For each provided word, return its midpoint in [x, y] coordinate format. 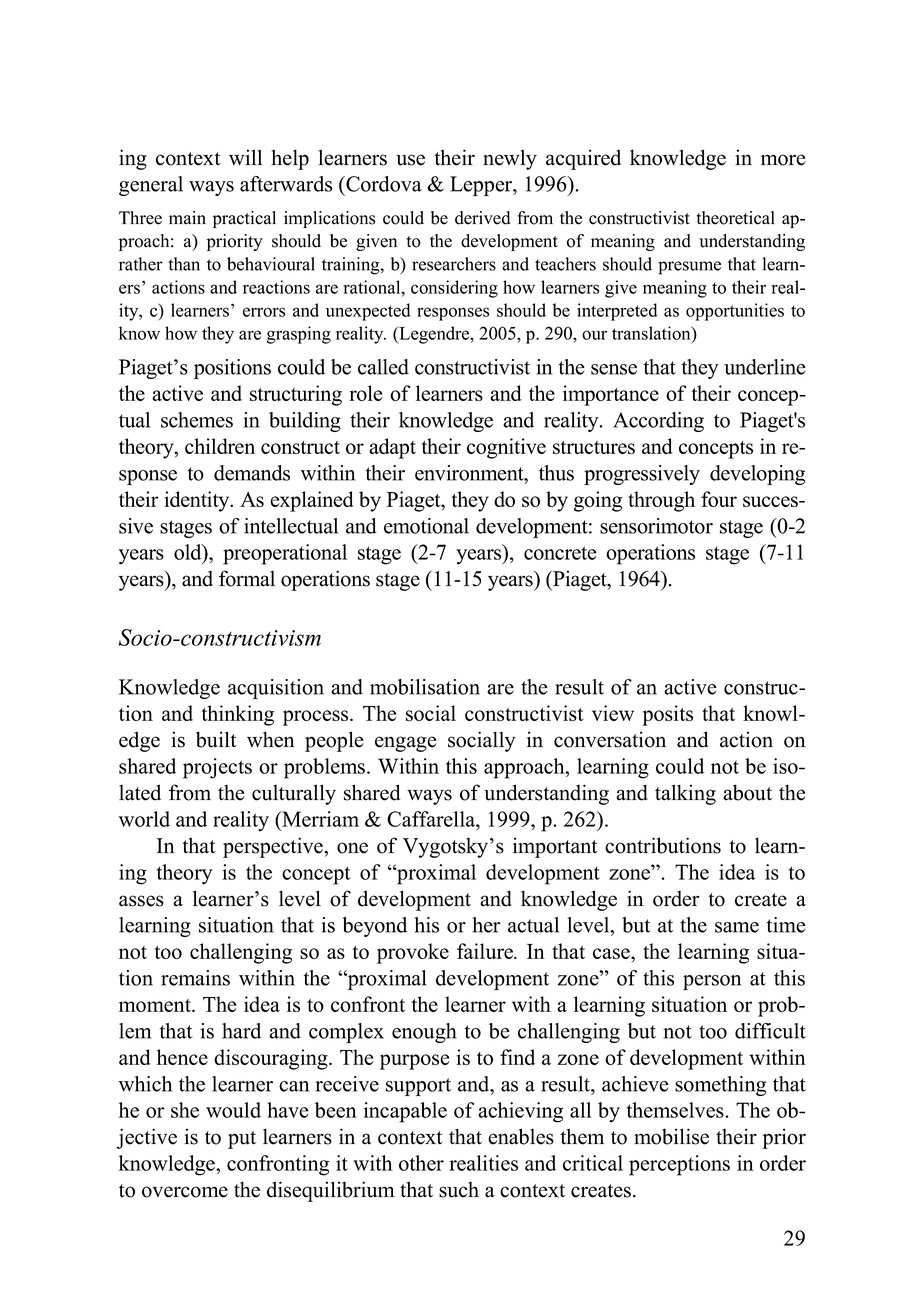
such [459, 1190]
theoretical [736, 218]
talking [685, 794]
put [242, 1140]
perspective [274, 847]
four [719, 499]
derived [483, 218]
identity [198, 501]
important [555, 847]
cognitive [506, 448]
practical [244, 219]
